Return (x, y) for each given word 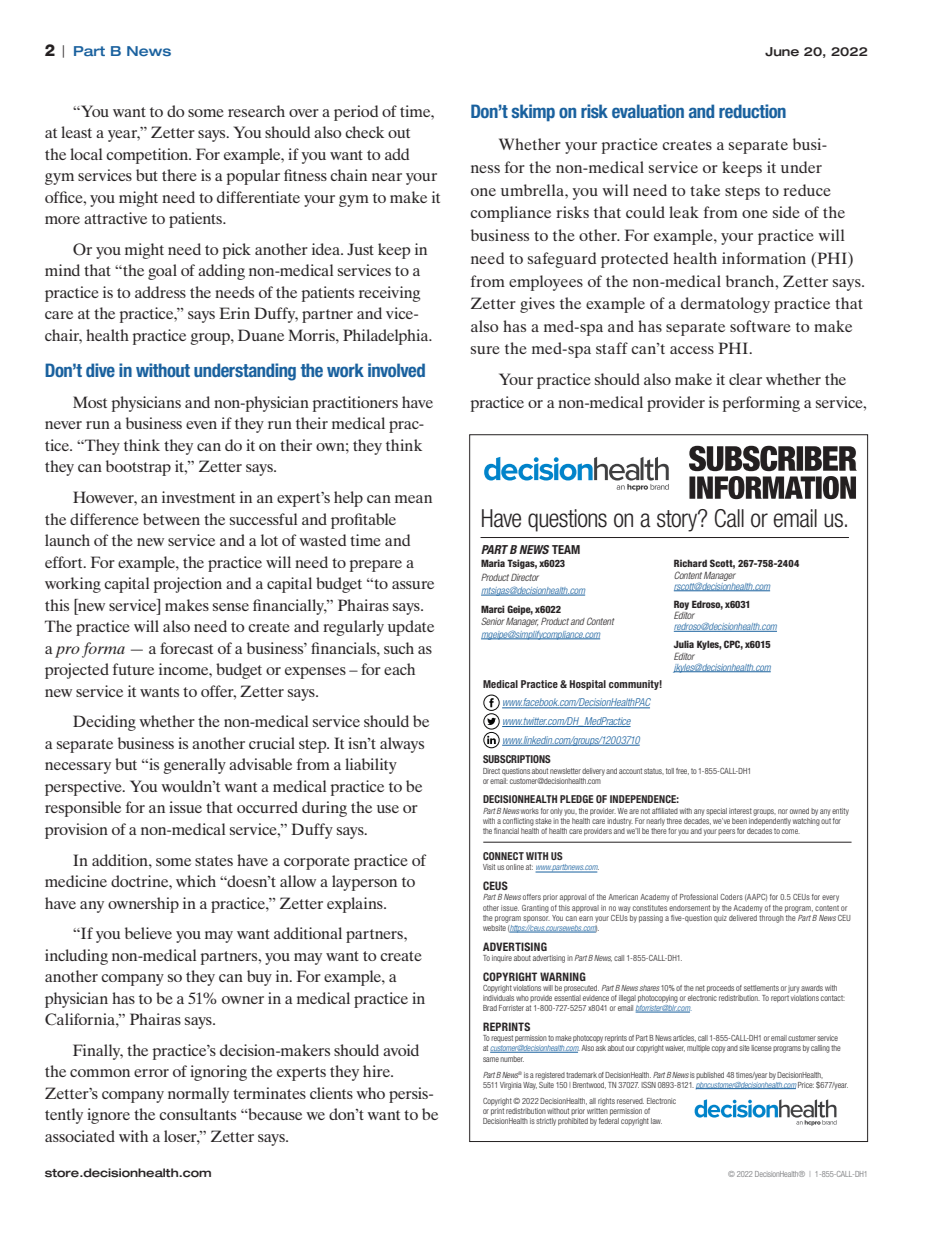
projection (187, 585)
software (760, 326)
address (160, 292)
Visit (489, 867)
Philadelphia (387, 337)
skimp (533, 113)
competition (148, 156)
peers (726, 832)
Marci (493, 609)
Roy (681, 606)
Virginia (511, 1086)
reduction (752, 111)
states (214, 861)
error (151, 1073)
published (710, 1075)
